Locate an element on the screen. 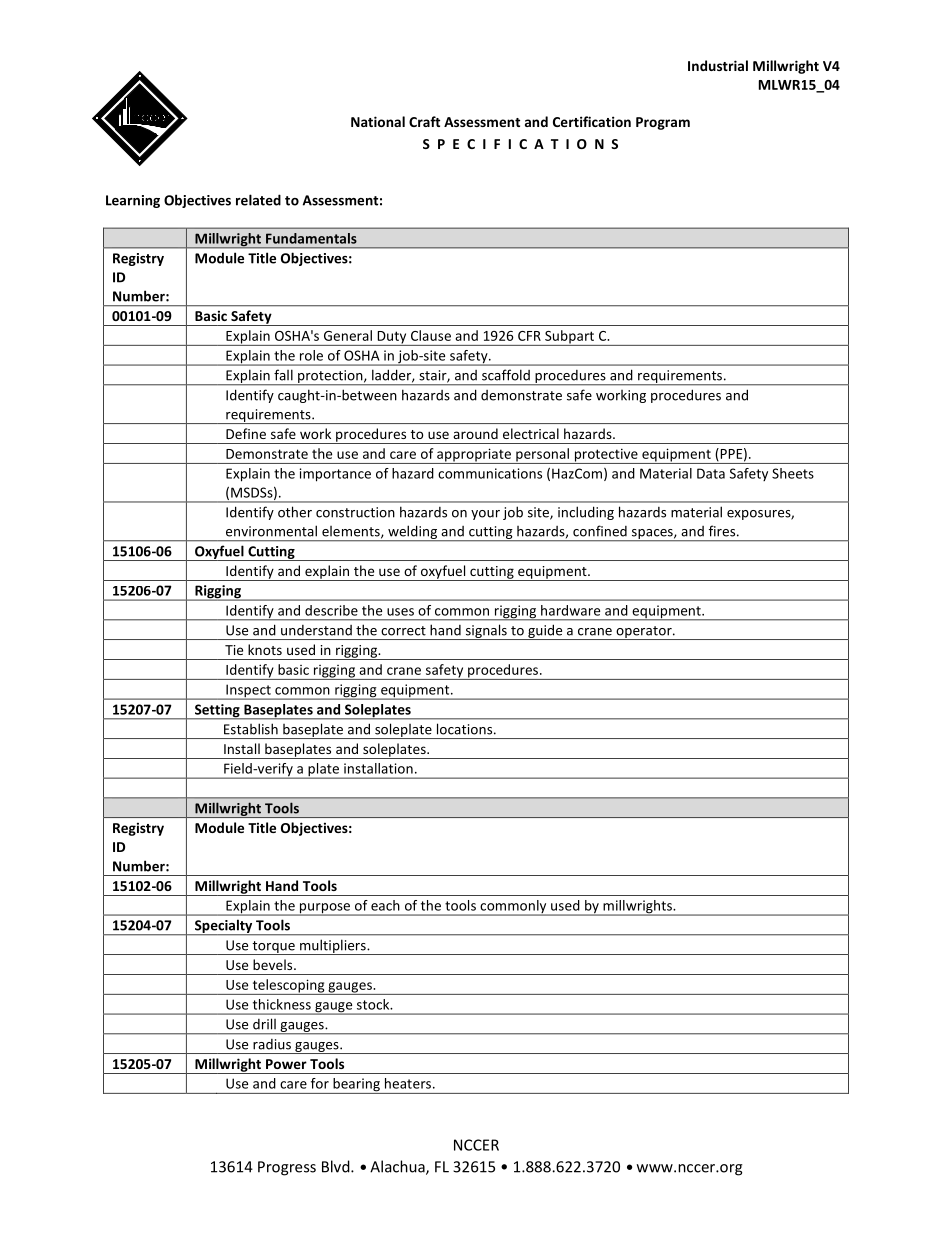 The image size is (952, 1233). related is located at coordinates (258, 200).
